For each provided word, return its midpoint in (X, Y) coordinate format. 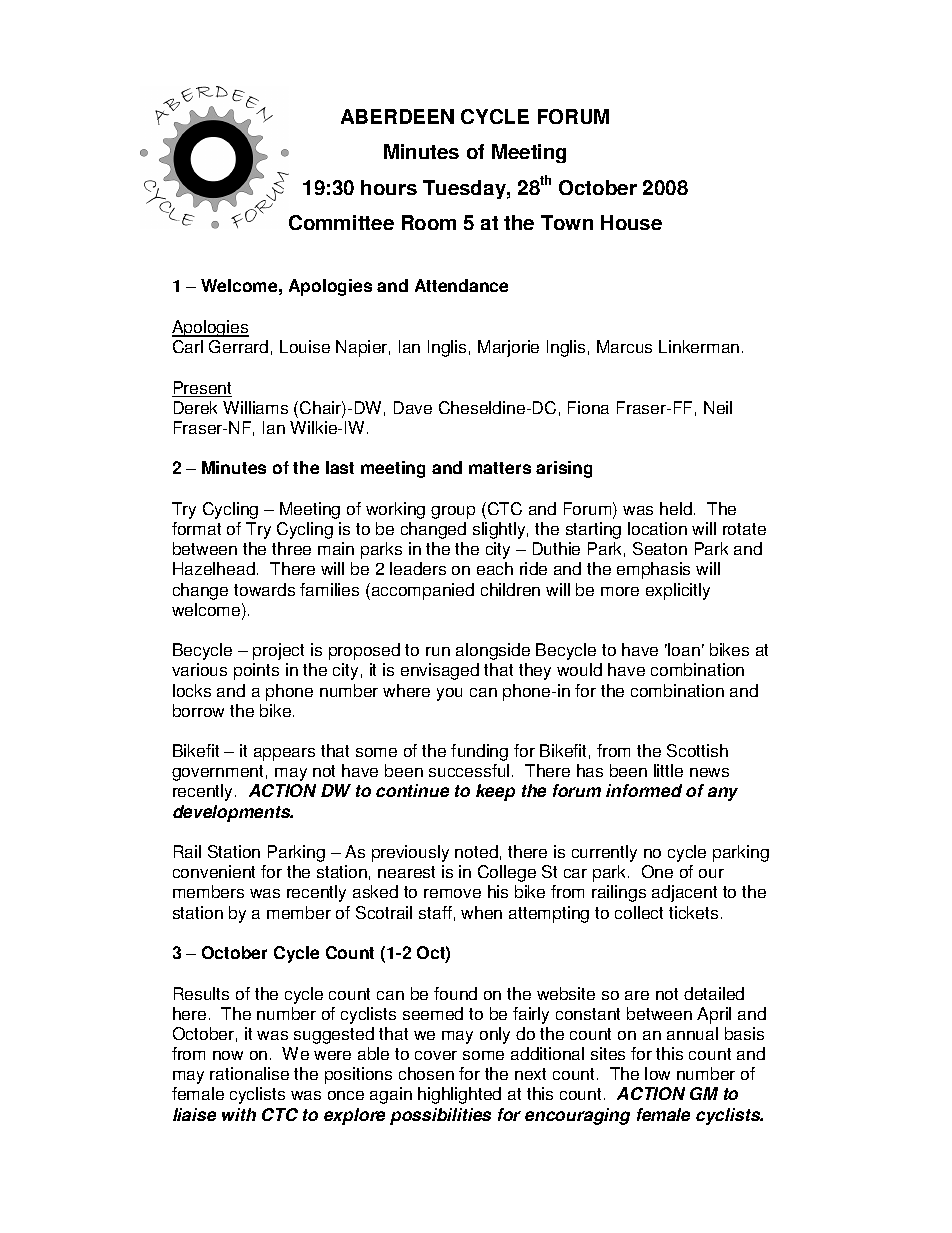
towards (264, 589)
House (631, 222)
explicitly (678, 591)
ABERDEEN (397, 116)
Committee (341, 222)
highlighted (459, 1095)
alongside (493, 651)
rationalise (249, 1073)
